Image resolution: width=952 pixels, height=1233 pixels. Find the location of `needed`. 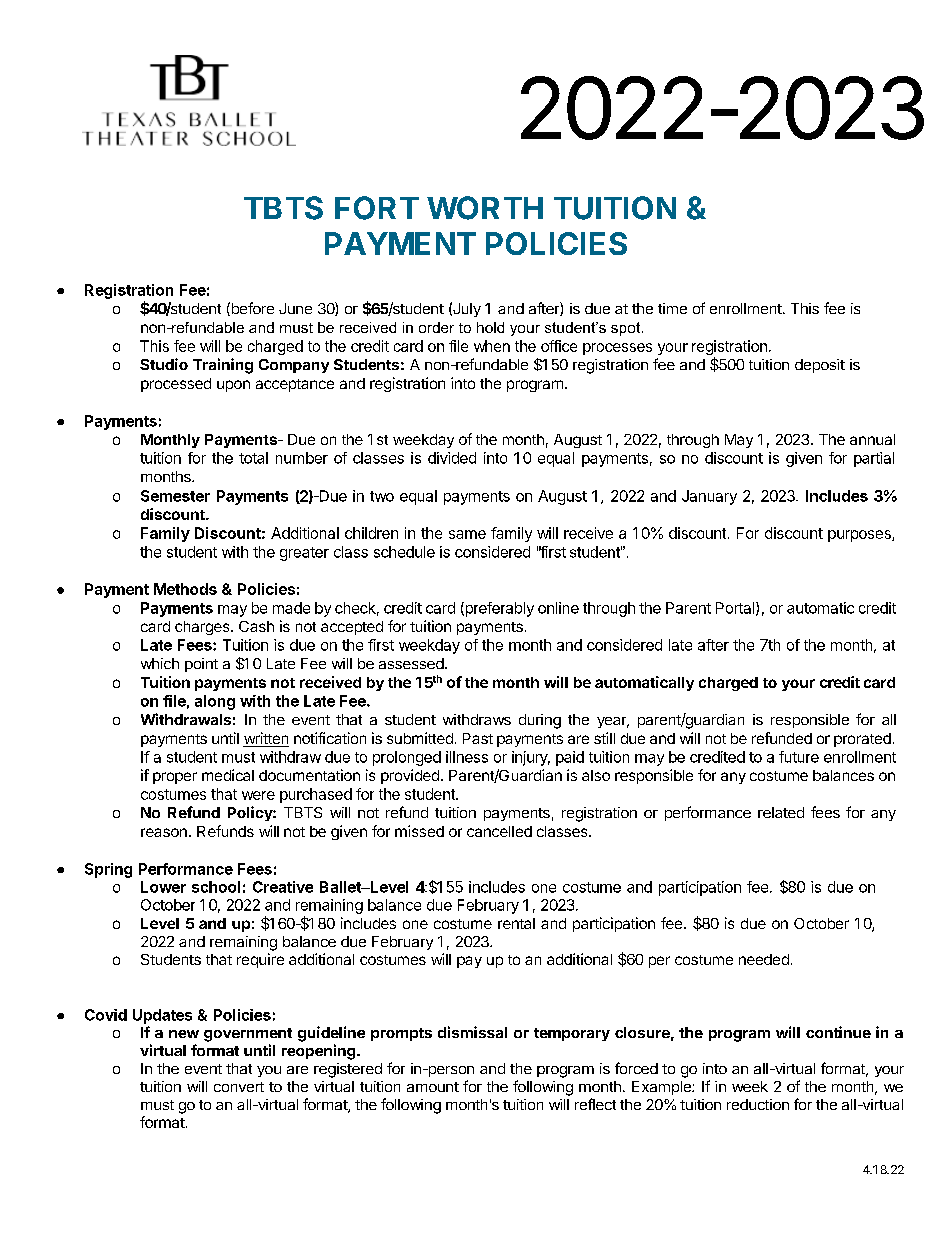

needed is located at coordinates (764, 959).
